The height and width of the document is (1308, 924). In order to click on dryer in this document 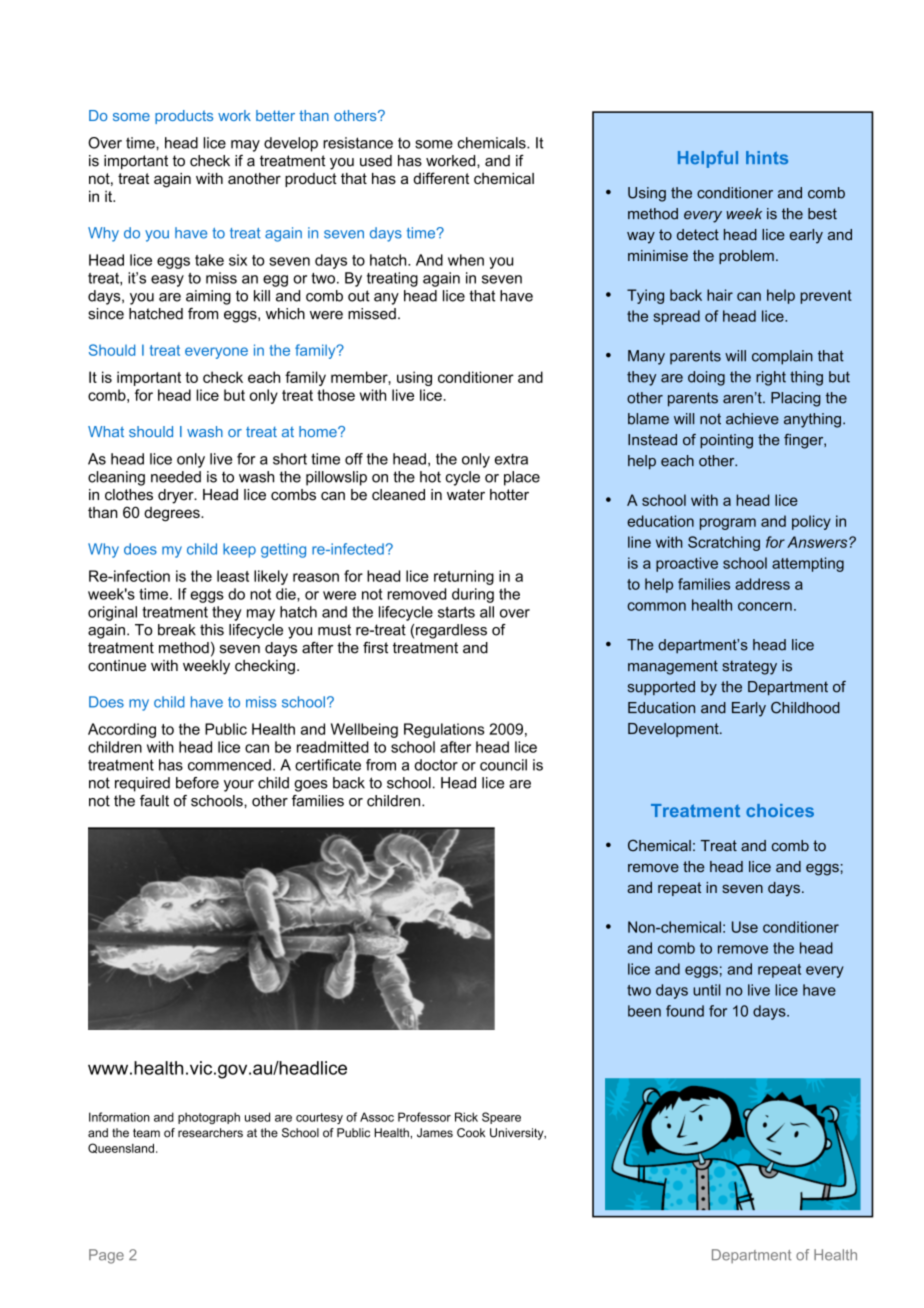, I will do `click(177, 496)`.
